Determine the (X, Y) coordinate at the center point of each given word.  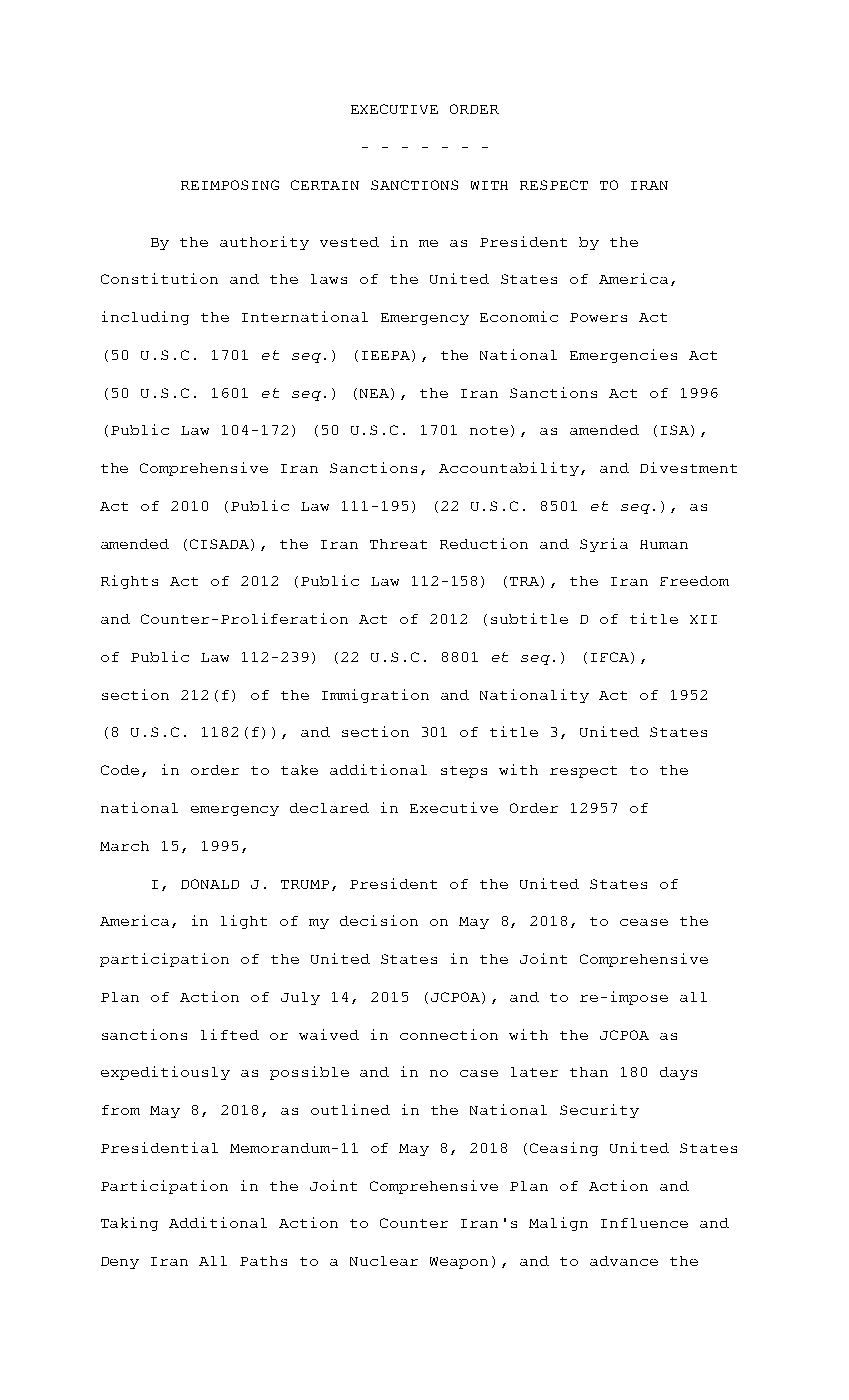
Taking (129, 1224)
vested (349, 242)
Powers (598, 317)
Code (120, 770)
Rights (129, 582)
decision (379, 920)
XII (703, 619)
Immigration (375, 696)
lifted (230, 1034)
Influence (644, 1223)
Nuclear (384, 1261)
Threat (398, 544)
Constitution (159, 278)
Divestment (688, 467)
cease (644, 922)
